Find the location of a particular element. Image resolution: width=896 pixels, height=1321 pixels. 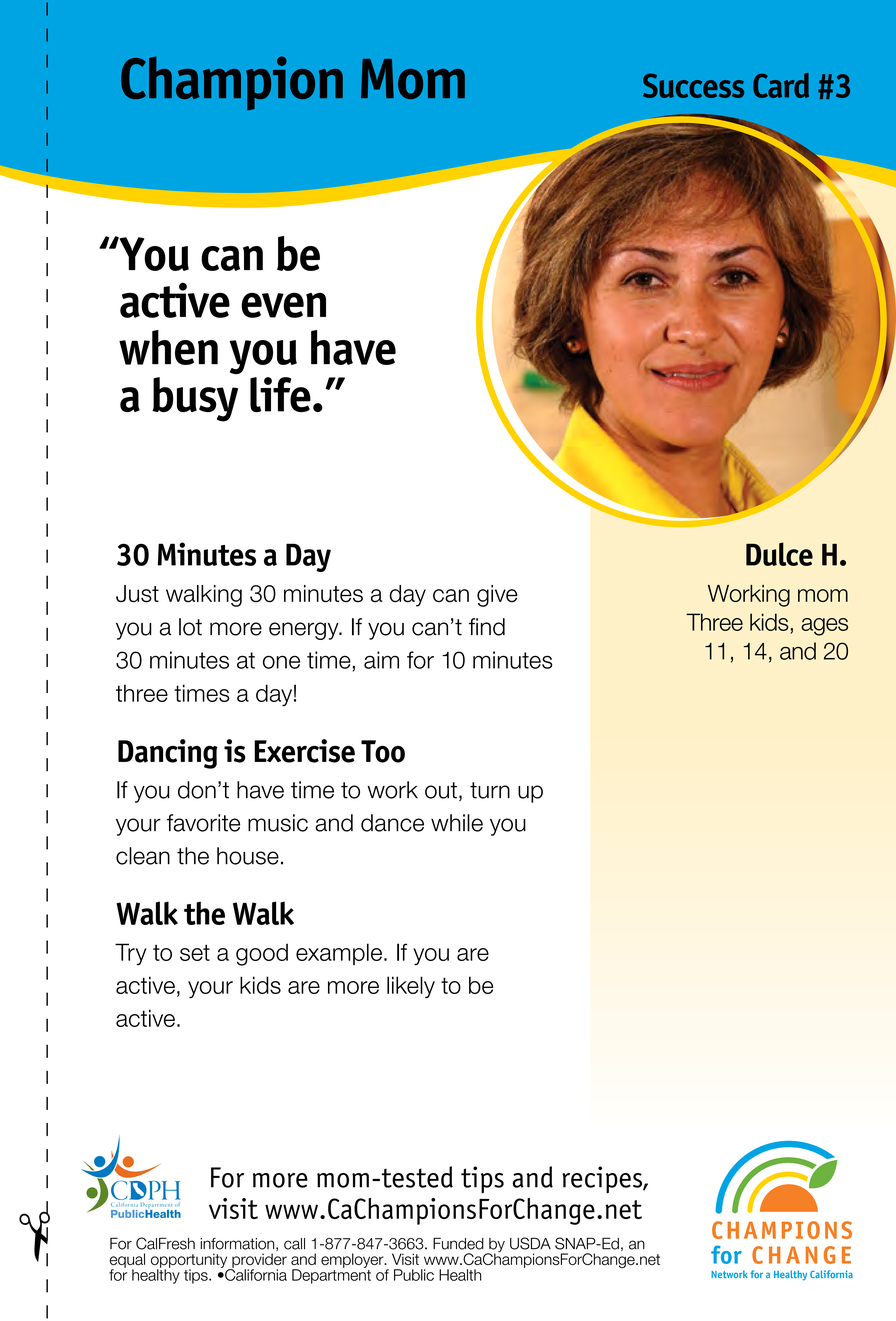

even is located at coordinates (283, 305).
